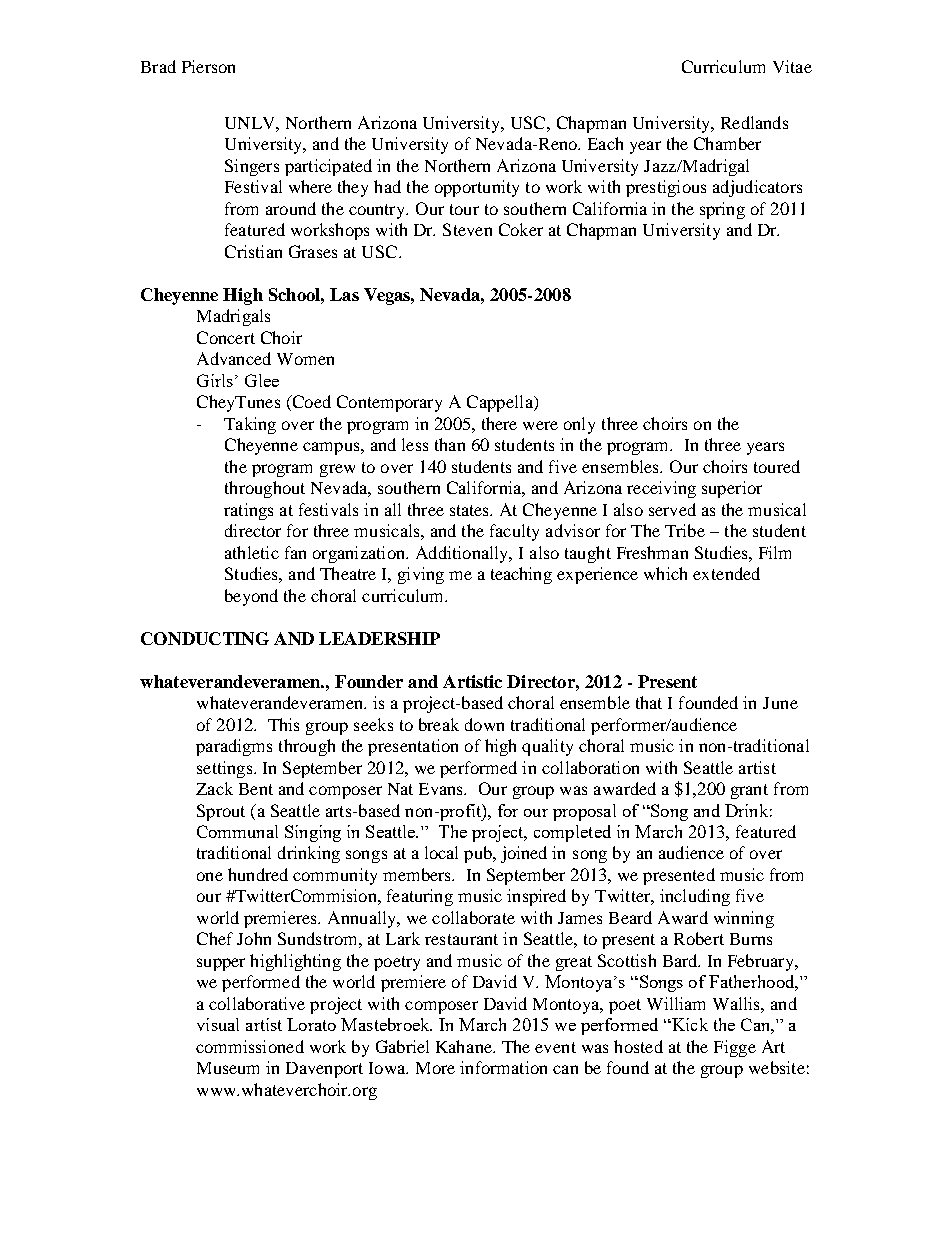  What do you see at coordinates (732, 489) in the image?
I see `superior` at bounding box center [732, 489].
